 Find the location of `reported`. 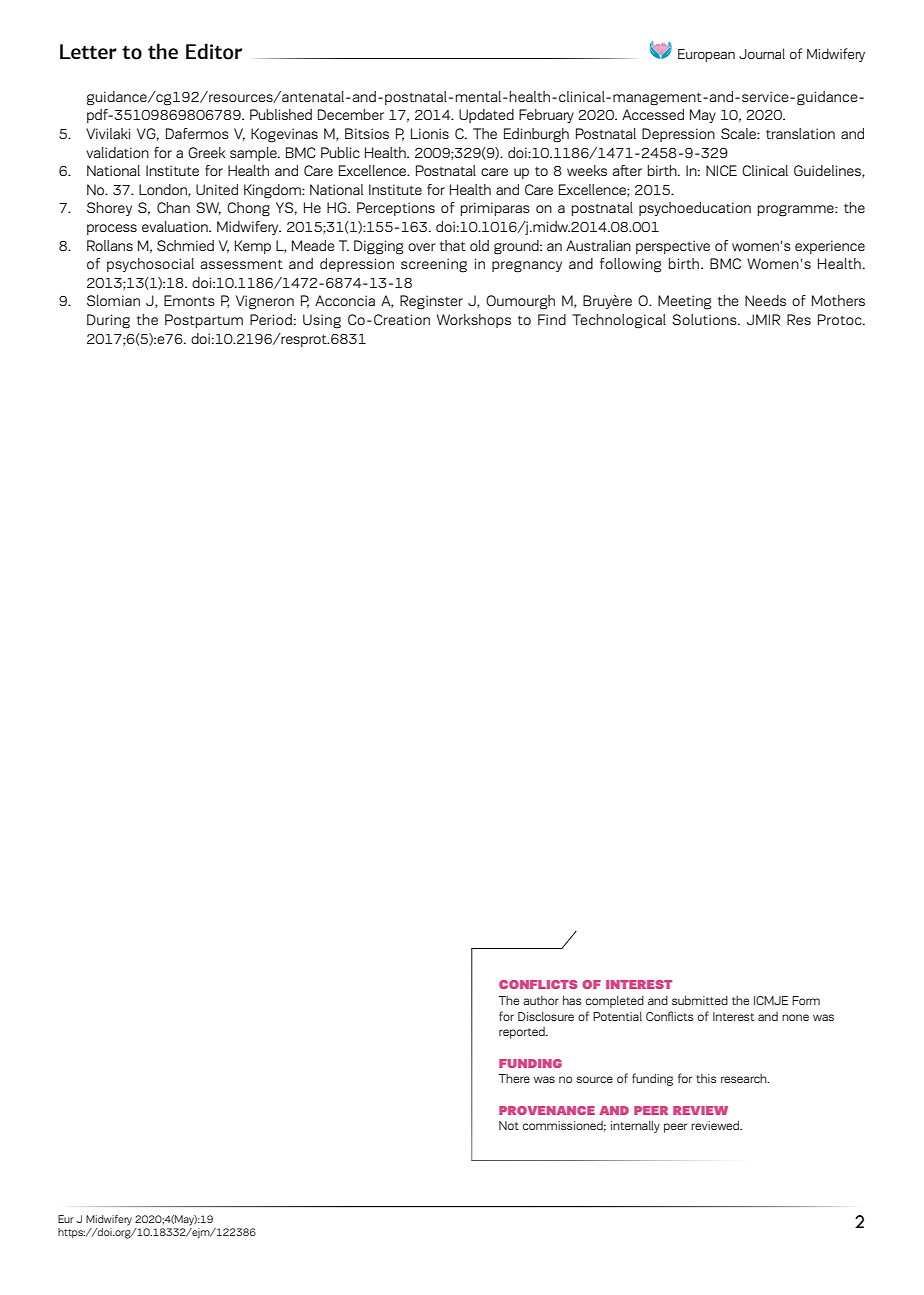

reported is located at coordinates (523, 1033).
